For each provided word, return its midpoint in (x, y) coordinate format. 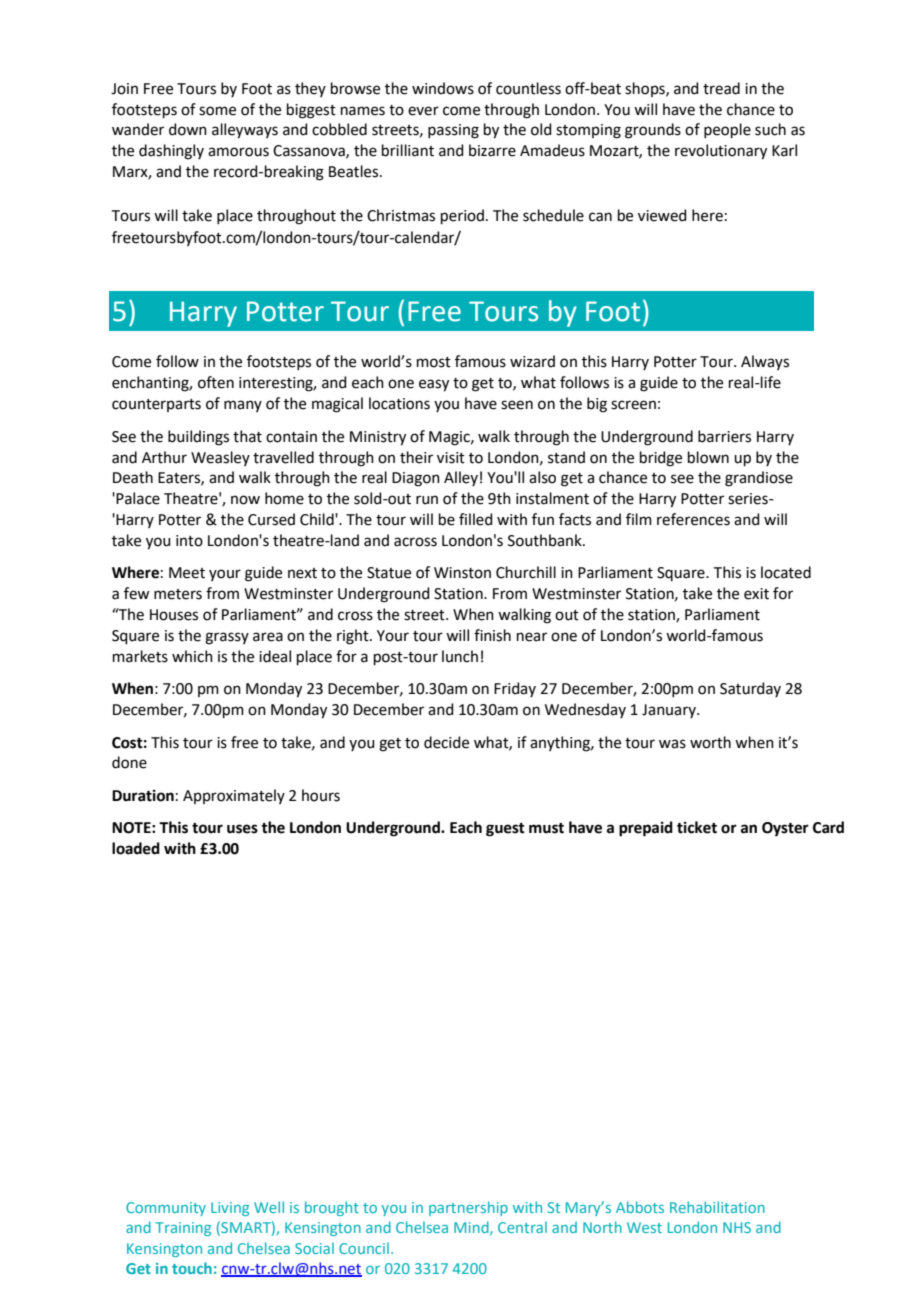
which (192, 656)
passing (453, 131)
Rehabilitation (717, 1207)
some (217, 111)
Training (183, 1229)
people (727, 130)
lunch (460, 656)
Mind (472, 1228)
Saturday (750, 689)
